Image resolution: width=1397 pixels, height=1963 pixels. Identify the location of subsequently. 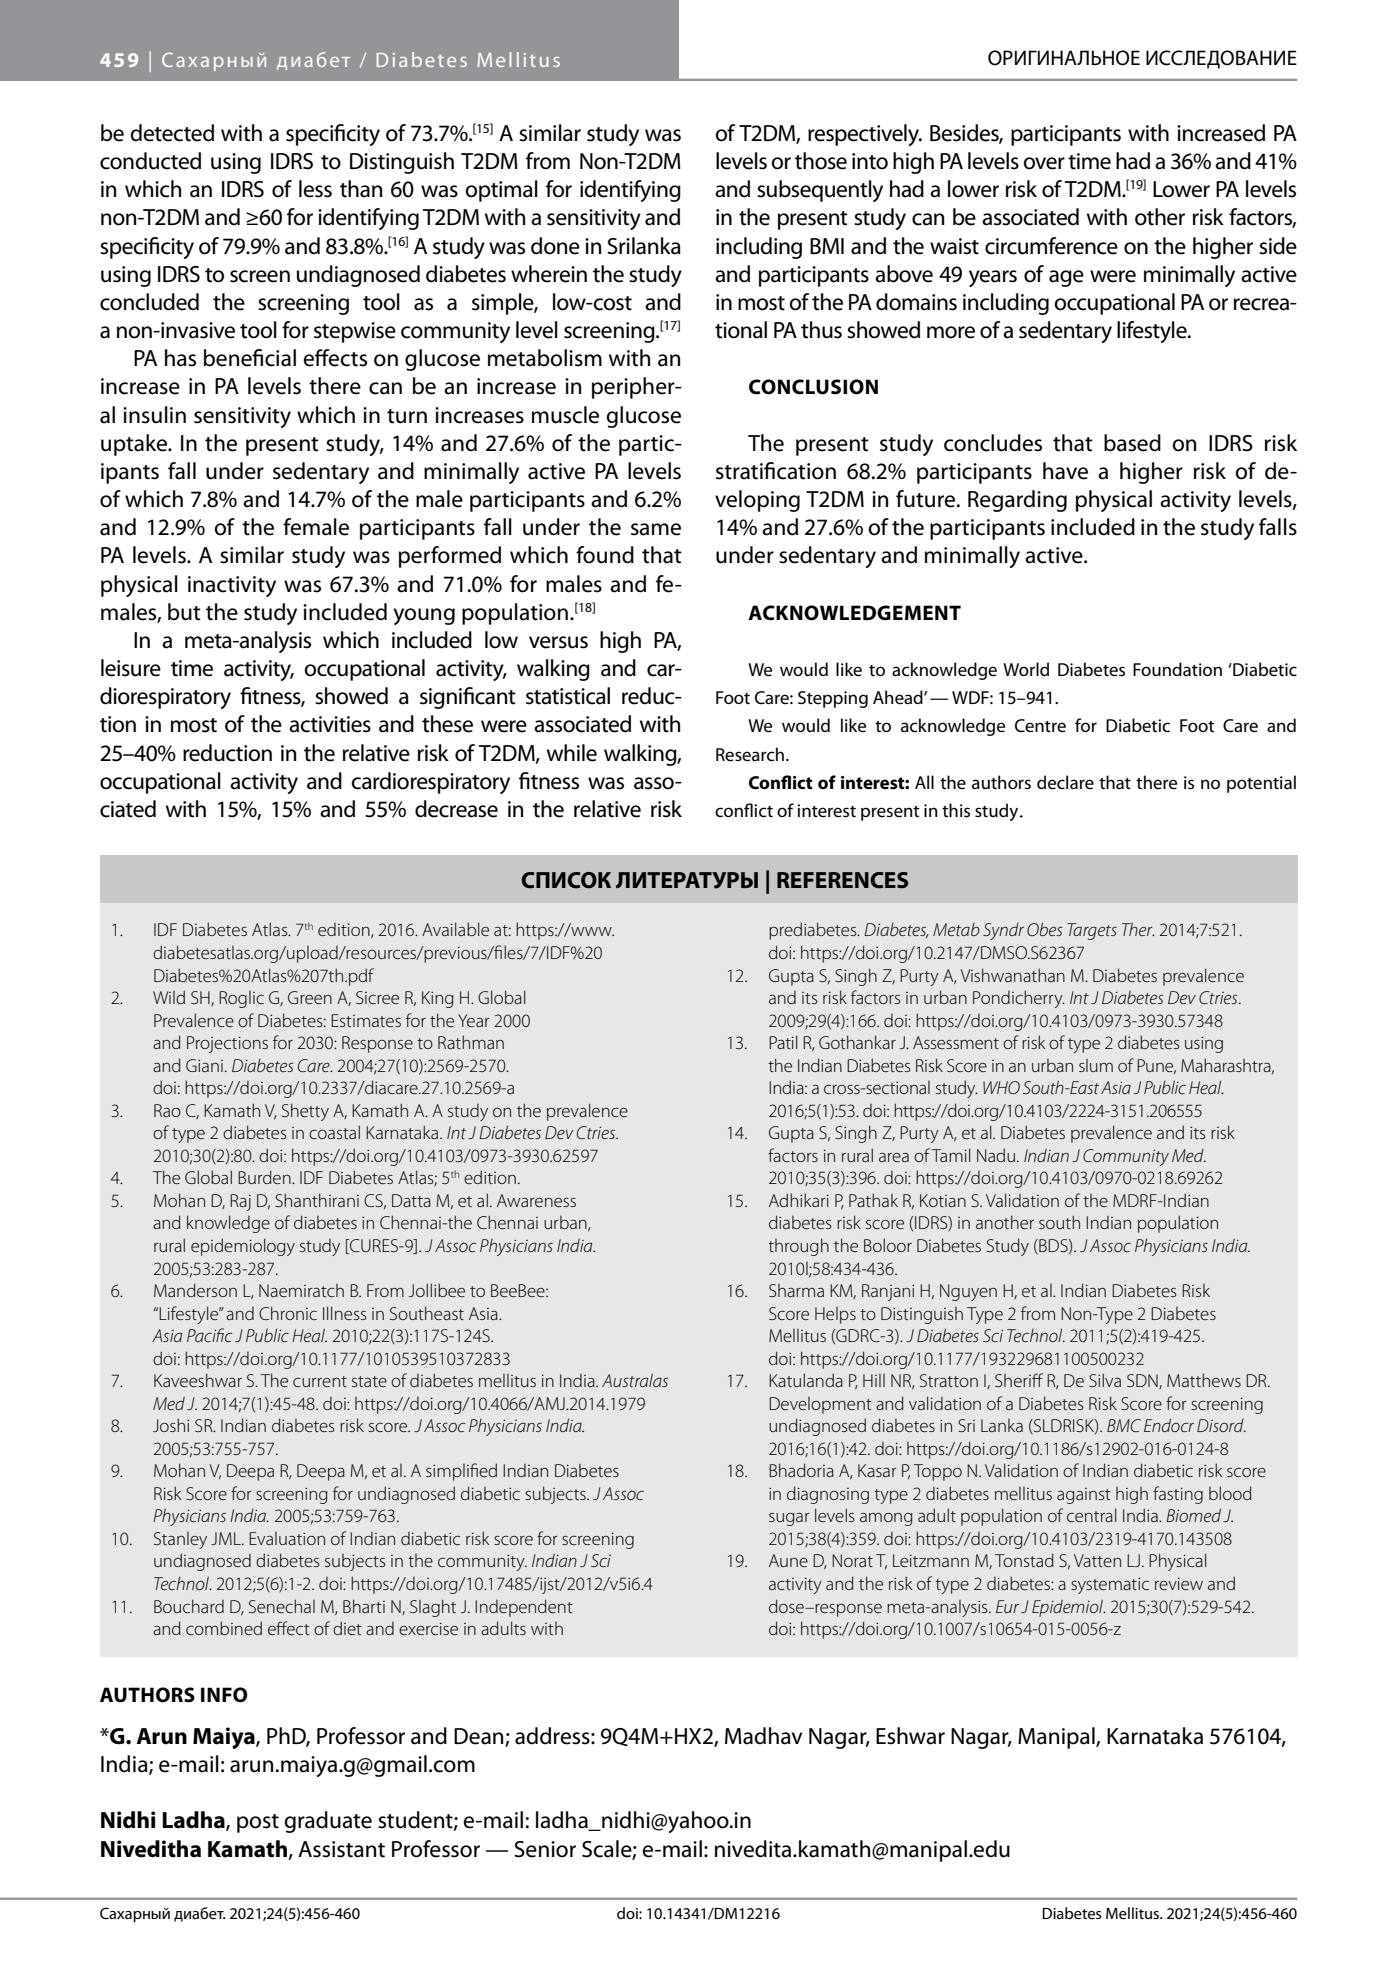
(820, 191).
